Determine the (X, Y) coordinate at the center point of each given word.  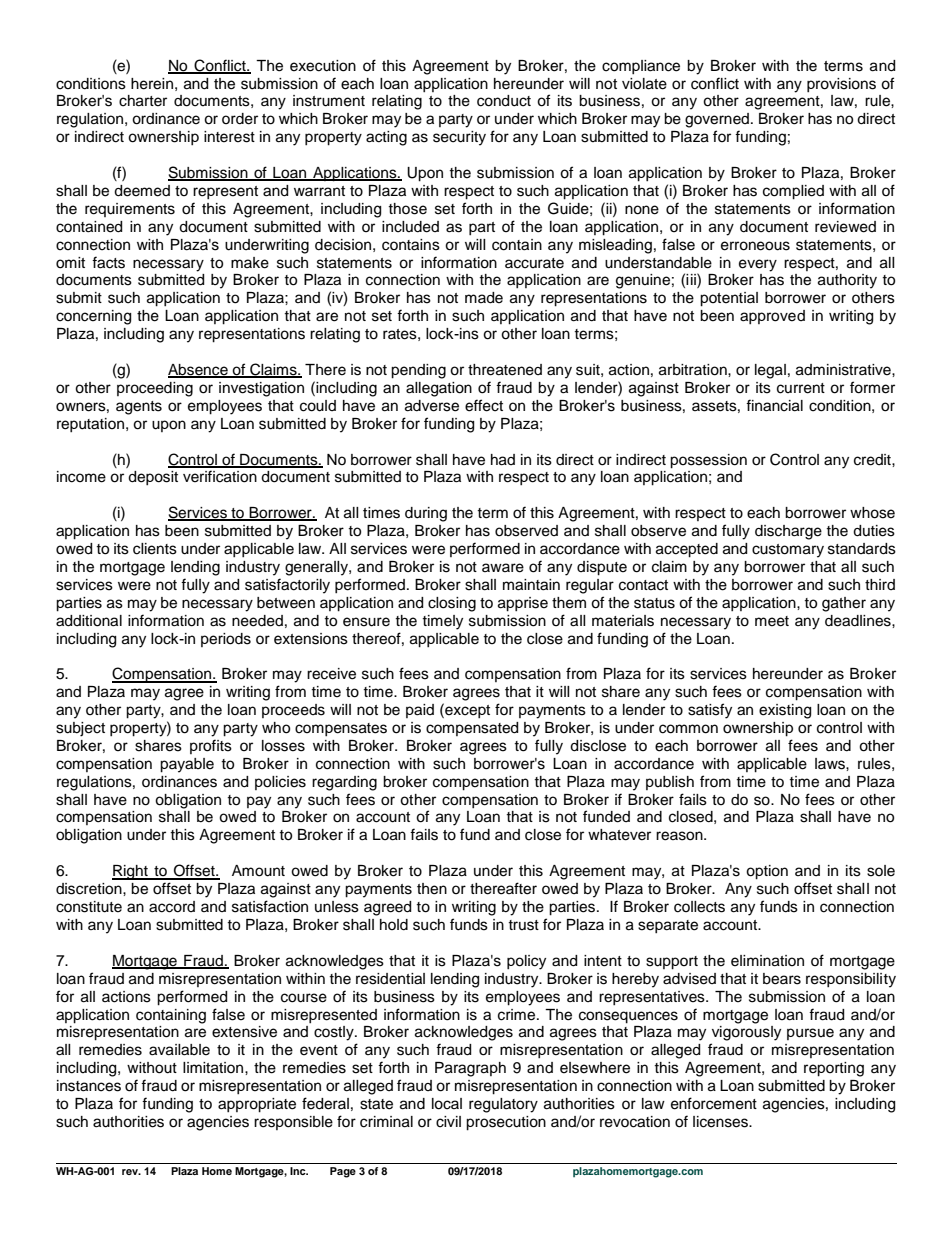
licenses (722, 1122)
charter (143, 101)
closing (452, 604)
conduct (504, 101)
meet (772, 621)
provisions (841, 85)
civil (448, 1122)
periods (226, 640)
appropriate (257, 1105)
